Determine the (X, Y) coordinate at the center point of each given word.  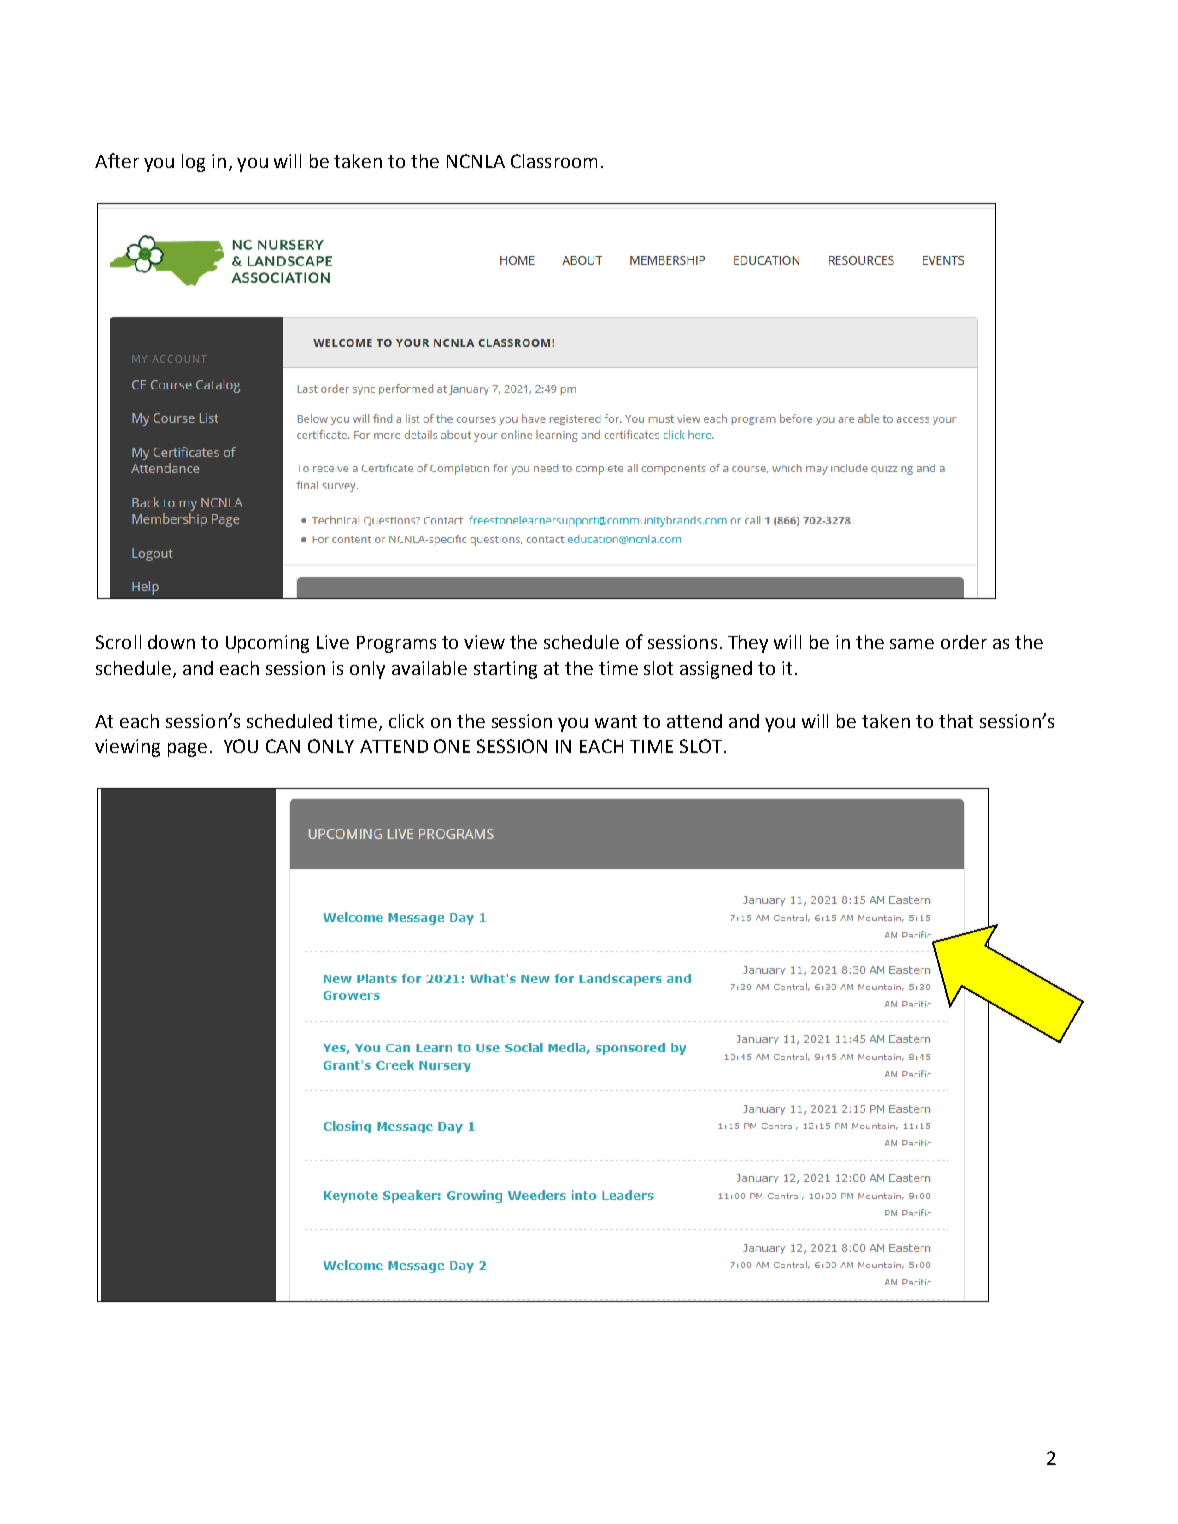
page (187, 750)
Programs (396, 644)
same (912, 644)
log (193, 163)
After (117, 160)
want (616, 721)
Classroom (554, 161)
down (171, 642)
